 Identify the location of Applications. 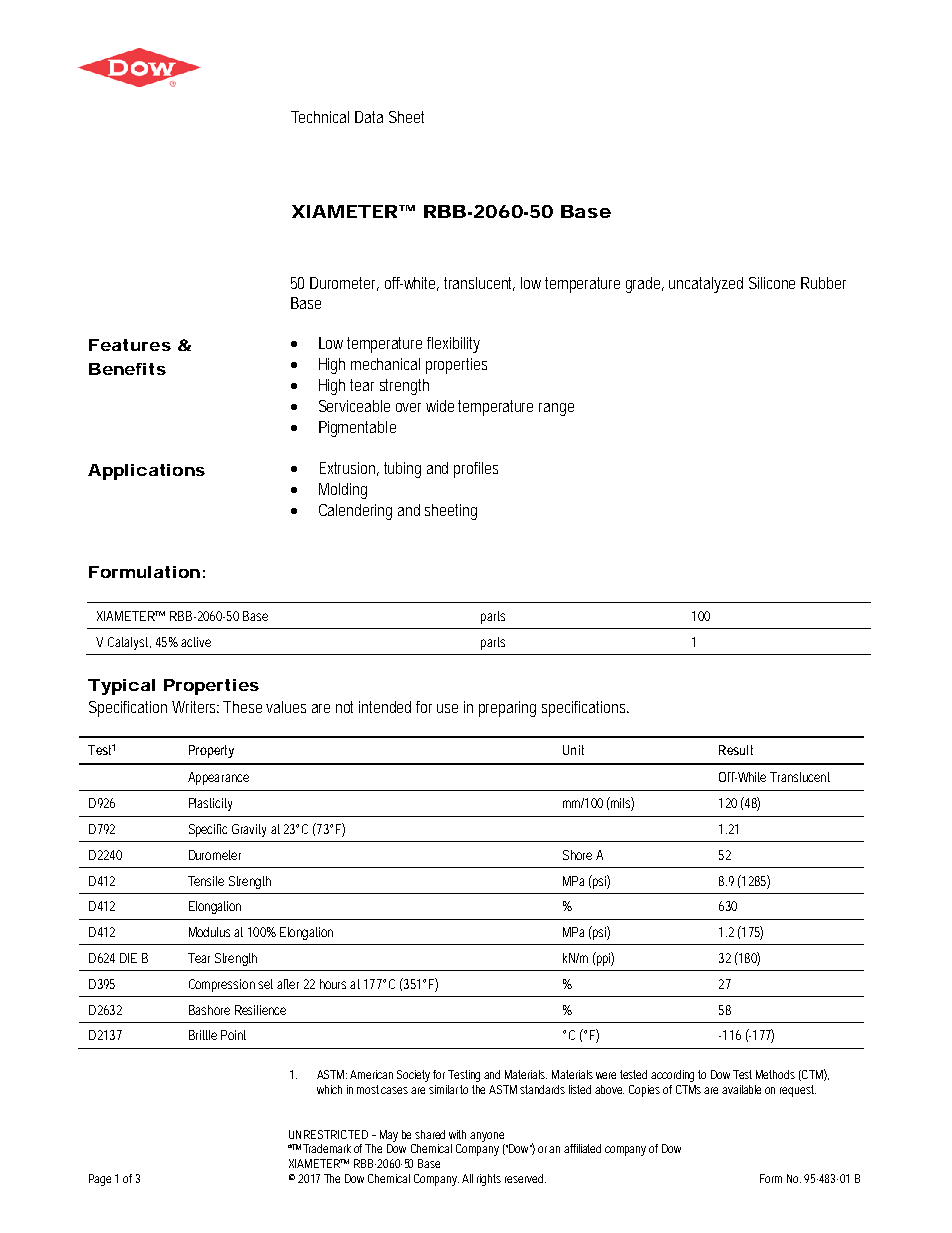
(146, 472).
